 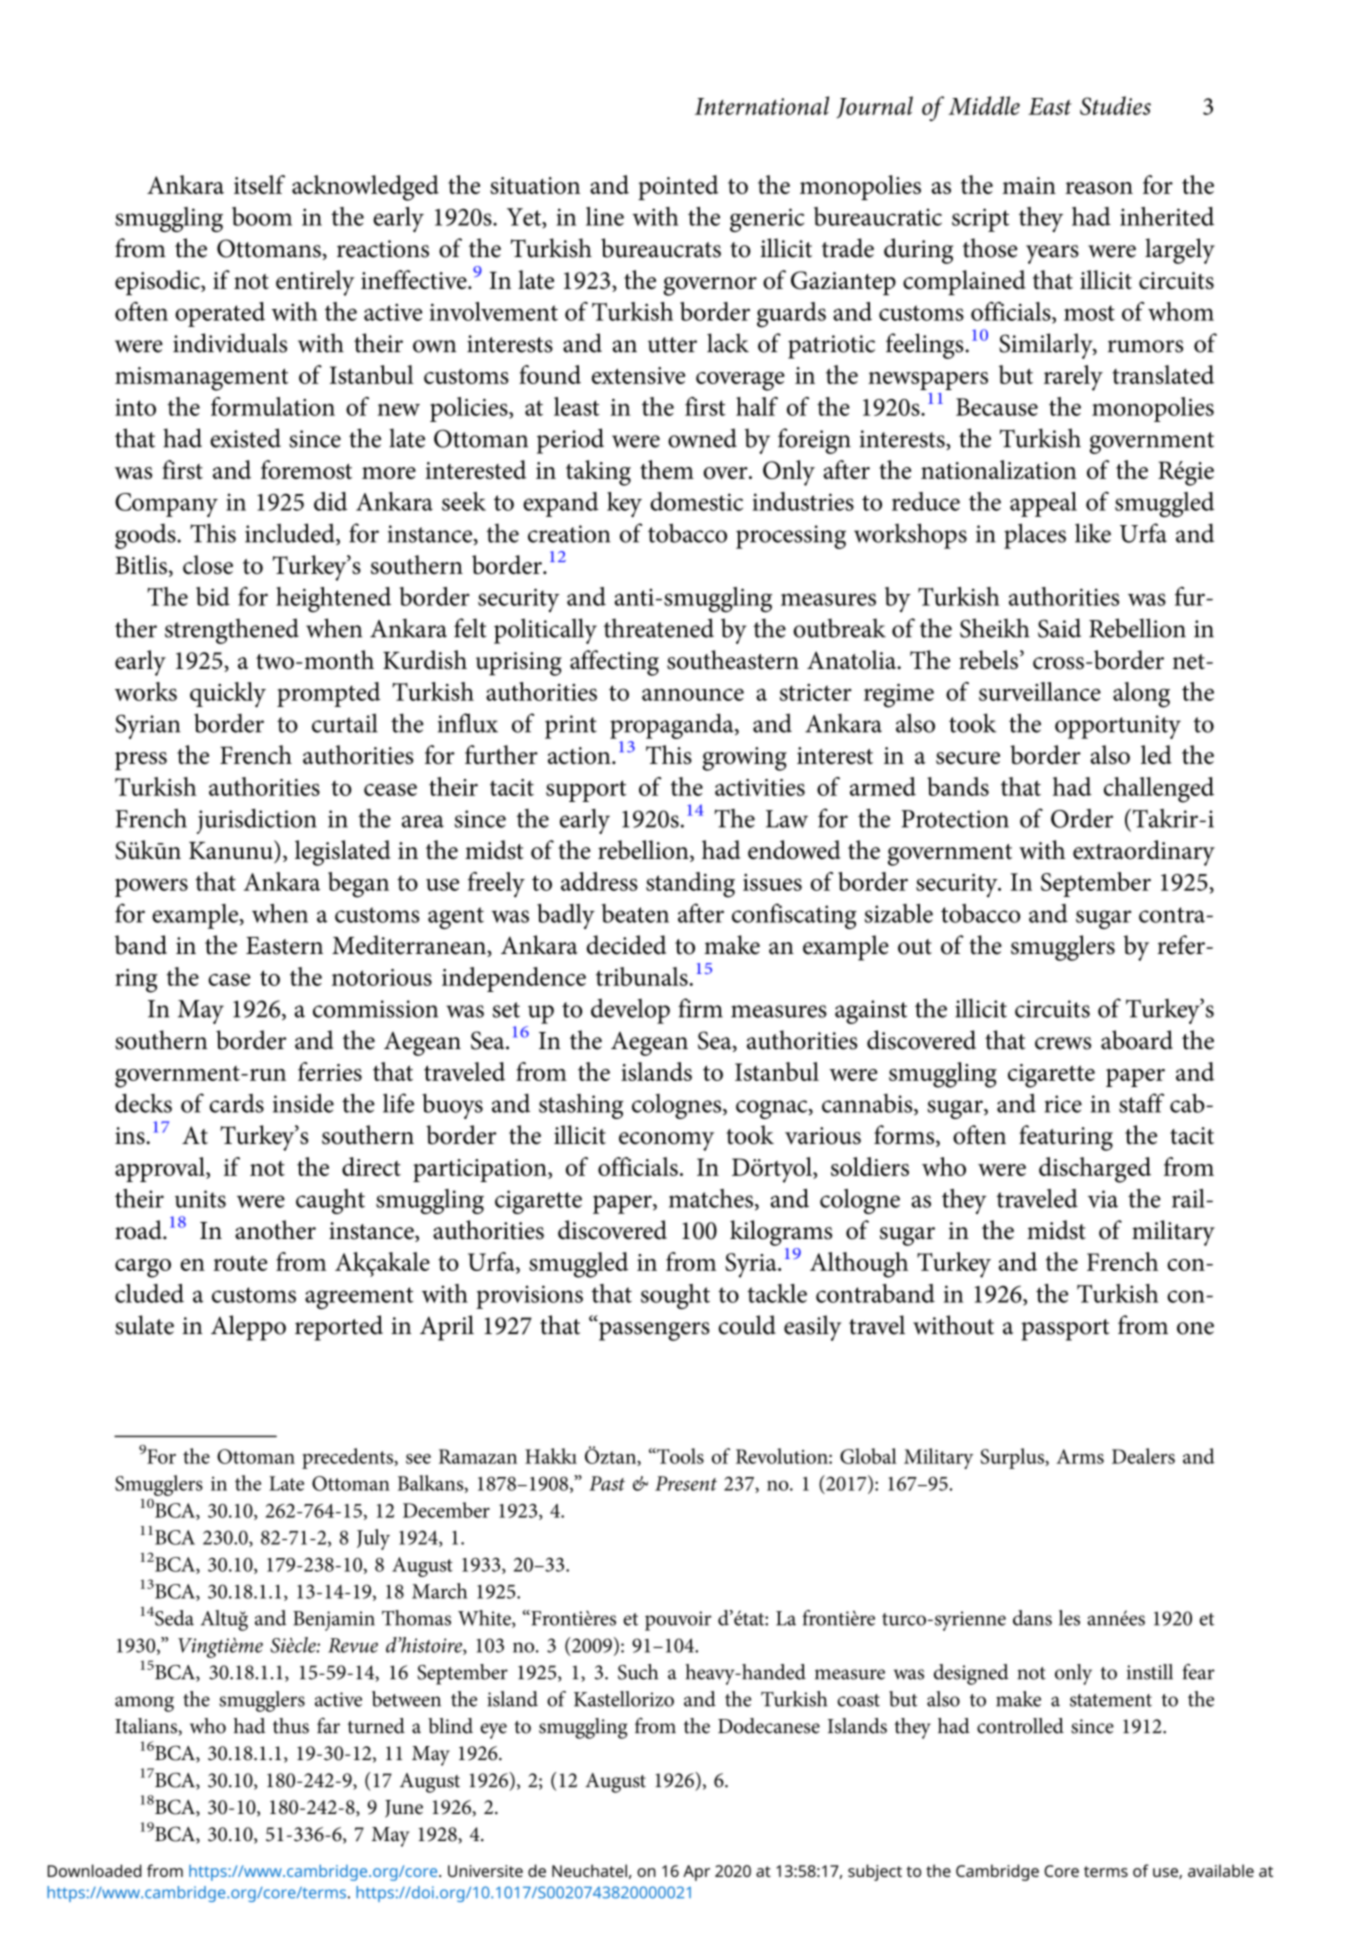 I want to click on reason, so click(x=1099, y=188).
